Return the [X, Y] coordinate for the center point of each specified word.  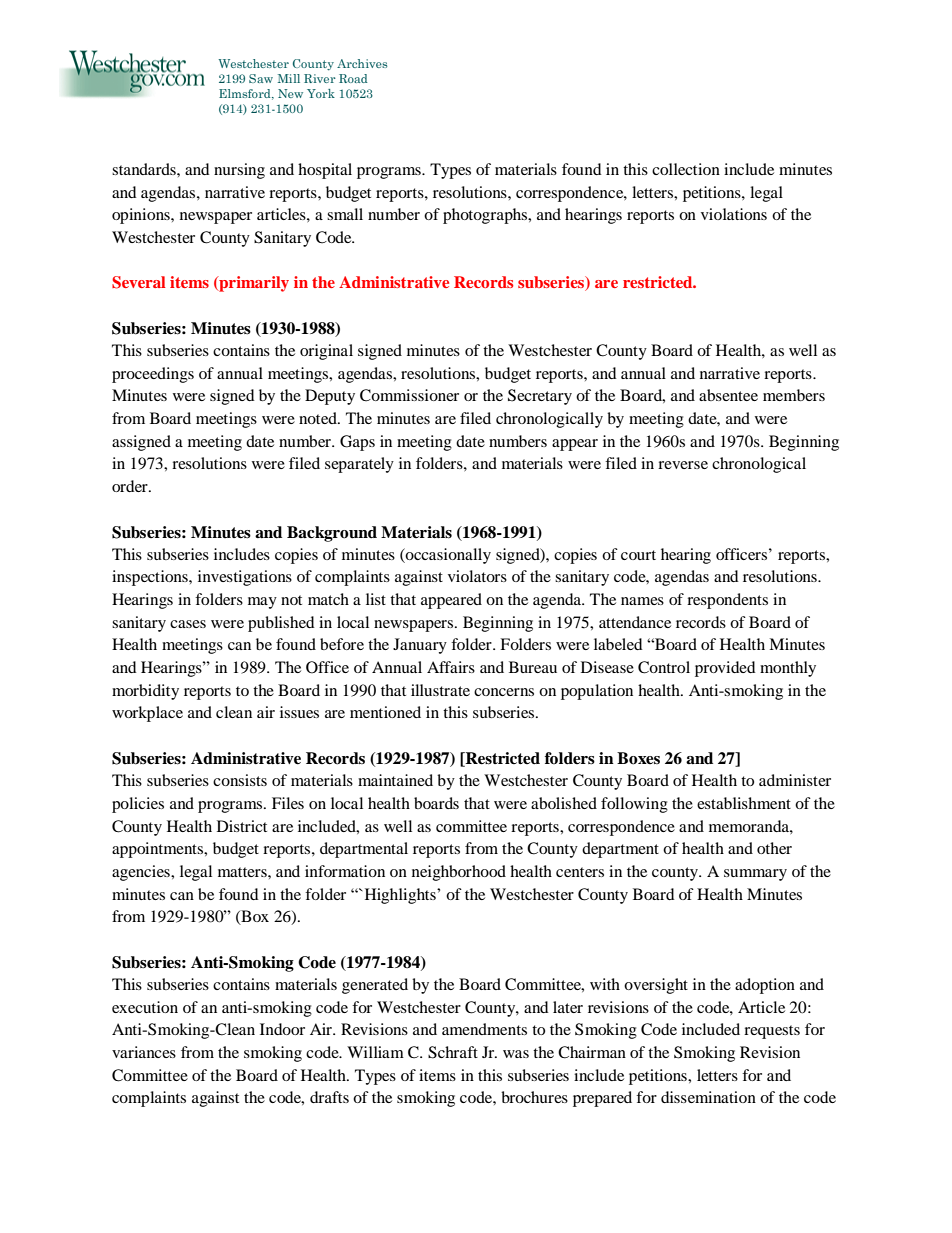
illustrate [440, 690]
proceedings [153, 375]
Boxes [638, 758]
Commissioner [409, 395]
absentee [728, 395]
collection [686, 169]
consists [240, 780]
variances [144, 1052]
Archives [362, 63]
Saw [261, 78]
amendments [484, 1029]
